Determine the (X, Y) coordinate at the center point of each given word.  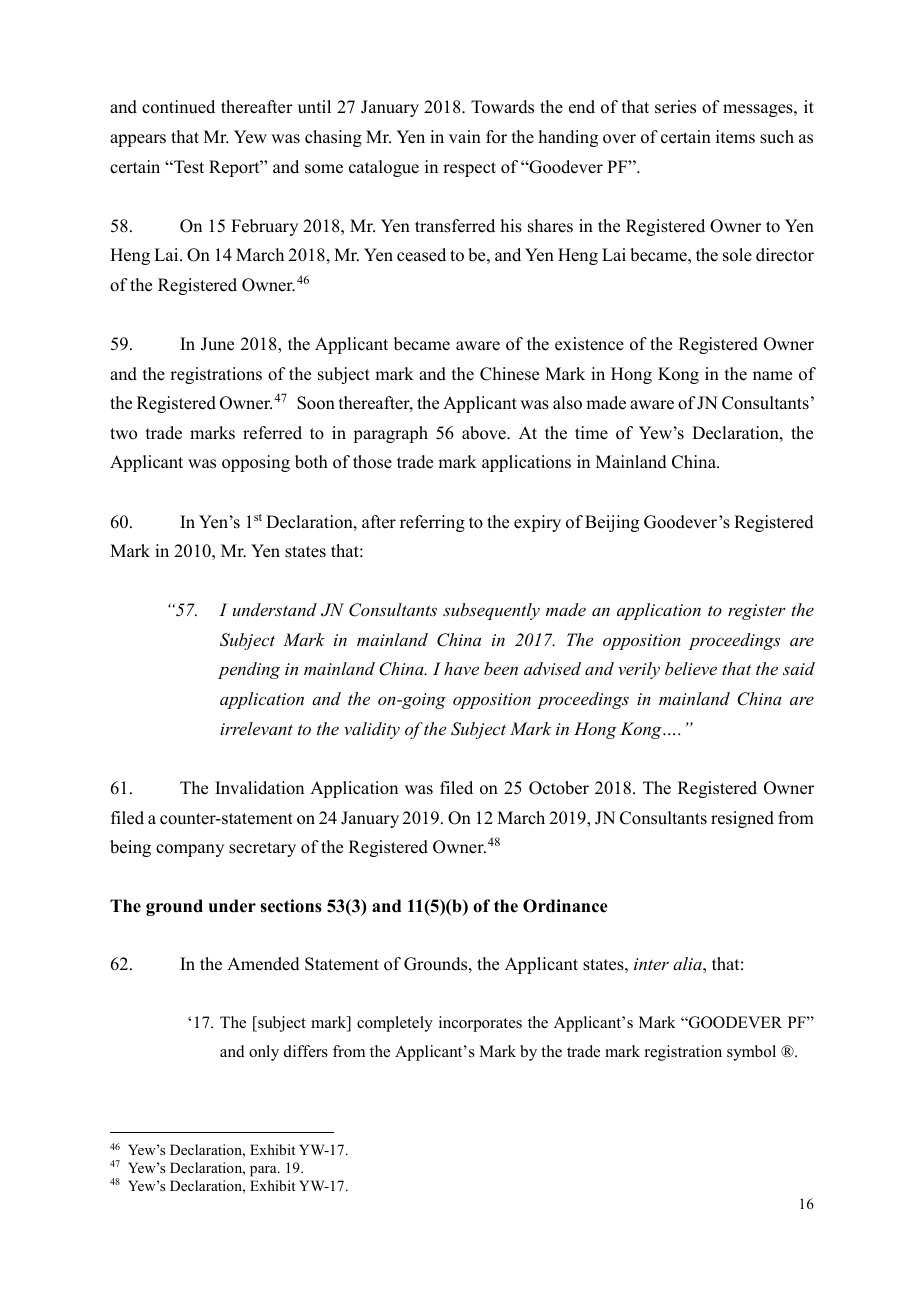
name (772, 376)
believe (691, 668)
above (485, 433)
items (735, 137)
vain (465, 136)
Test (188, 167)
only (264, 1053)
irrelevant (256, 728)
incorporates (480, 1024)
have (461, 668)
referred (272, 433)
